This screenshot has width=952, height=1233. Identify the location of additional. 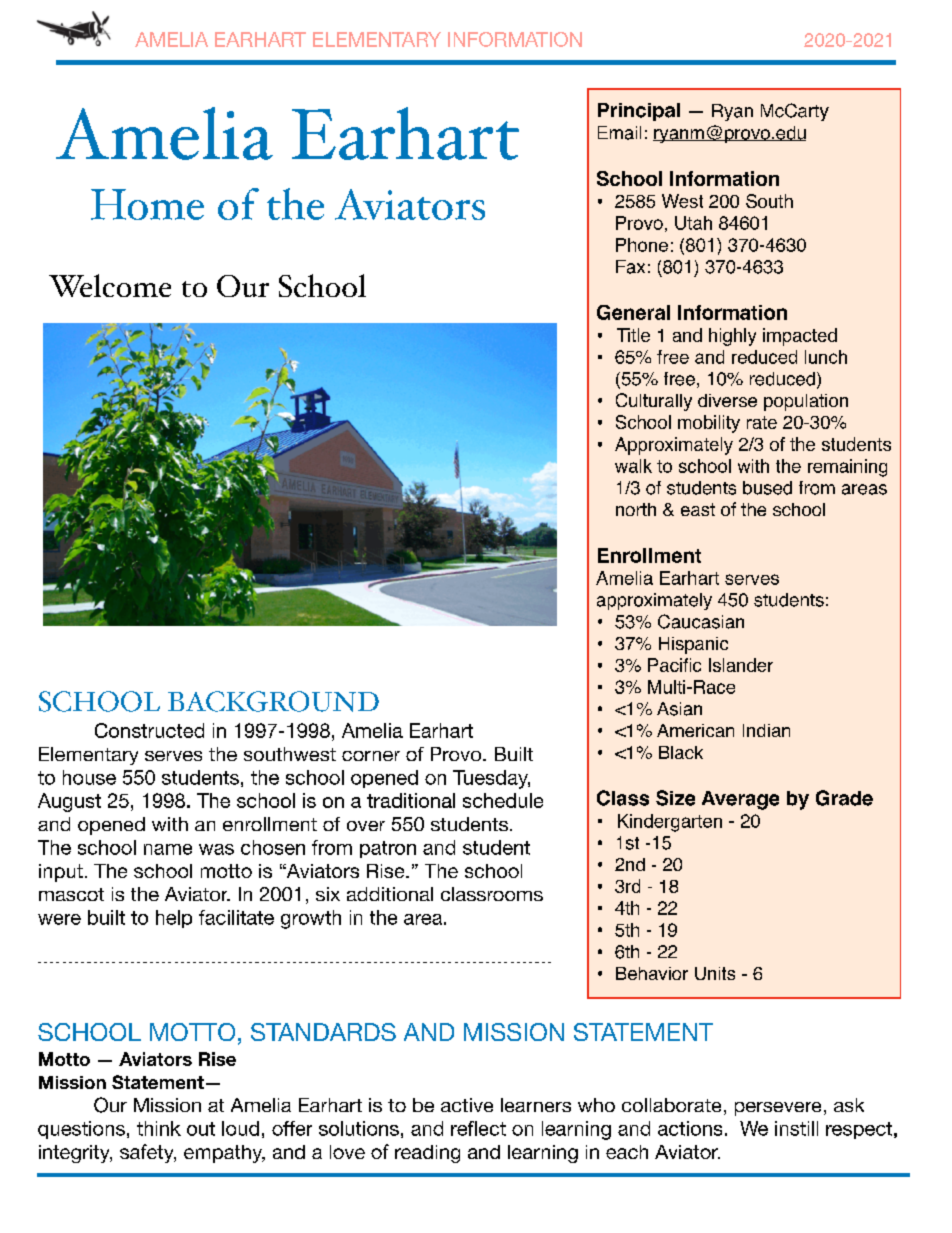
(390, 894).
